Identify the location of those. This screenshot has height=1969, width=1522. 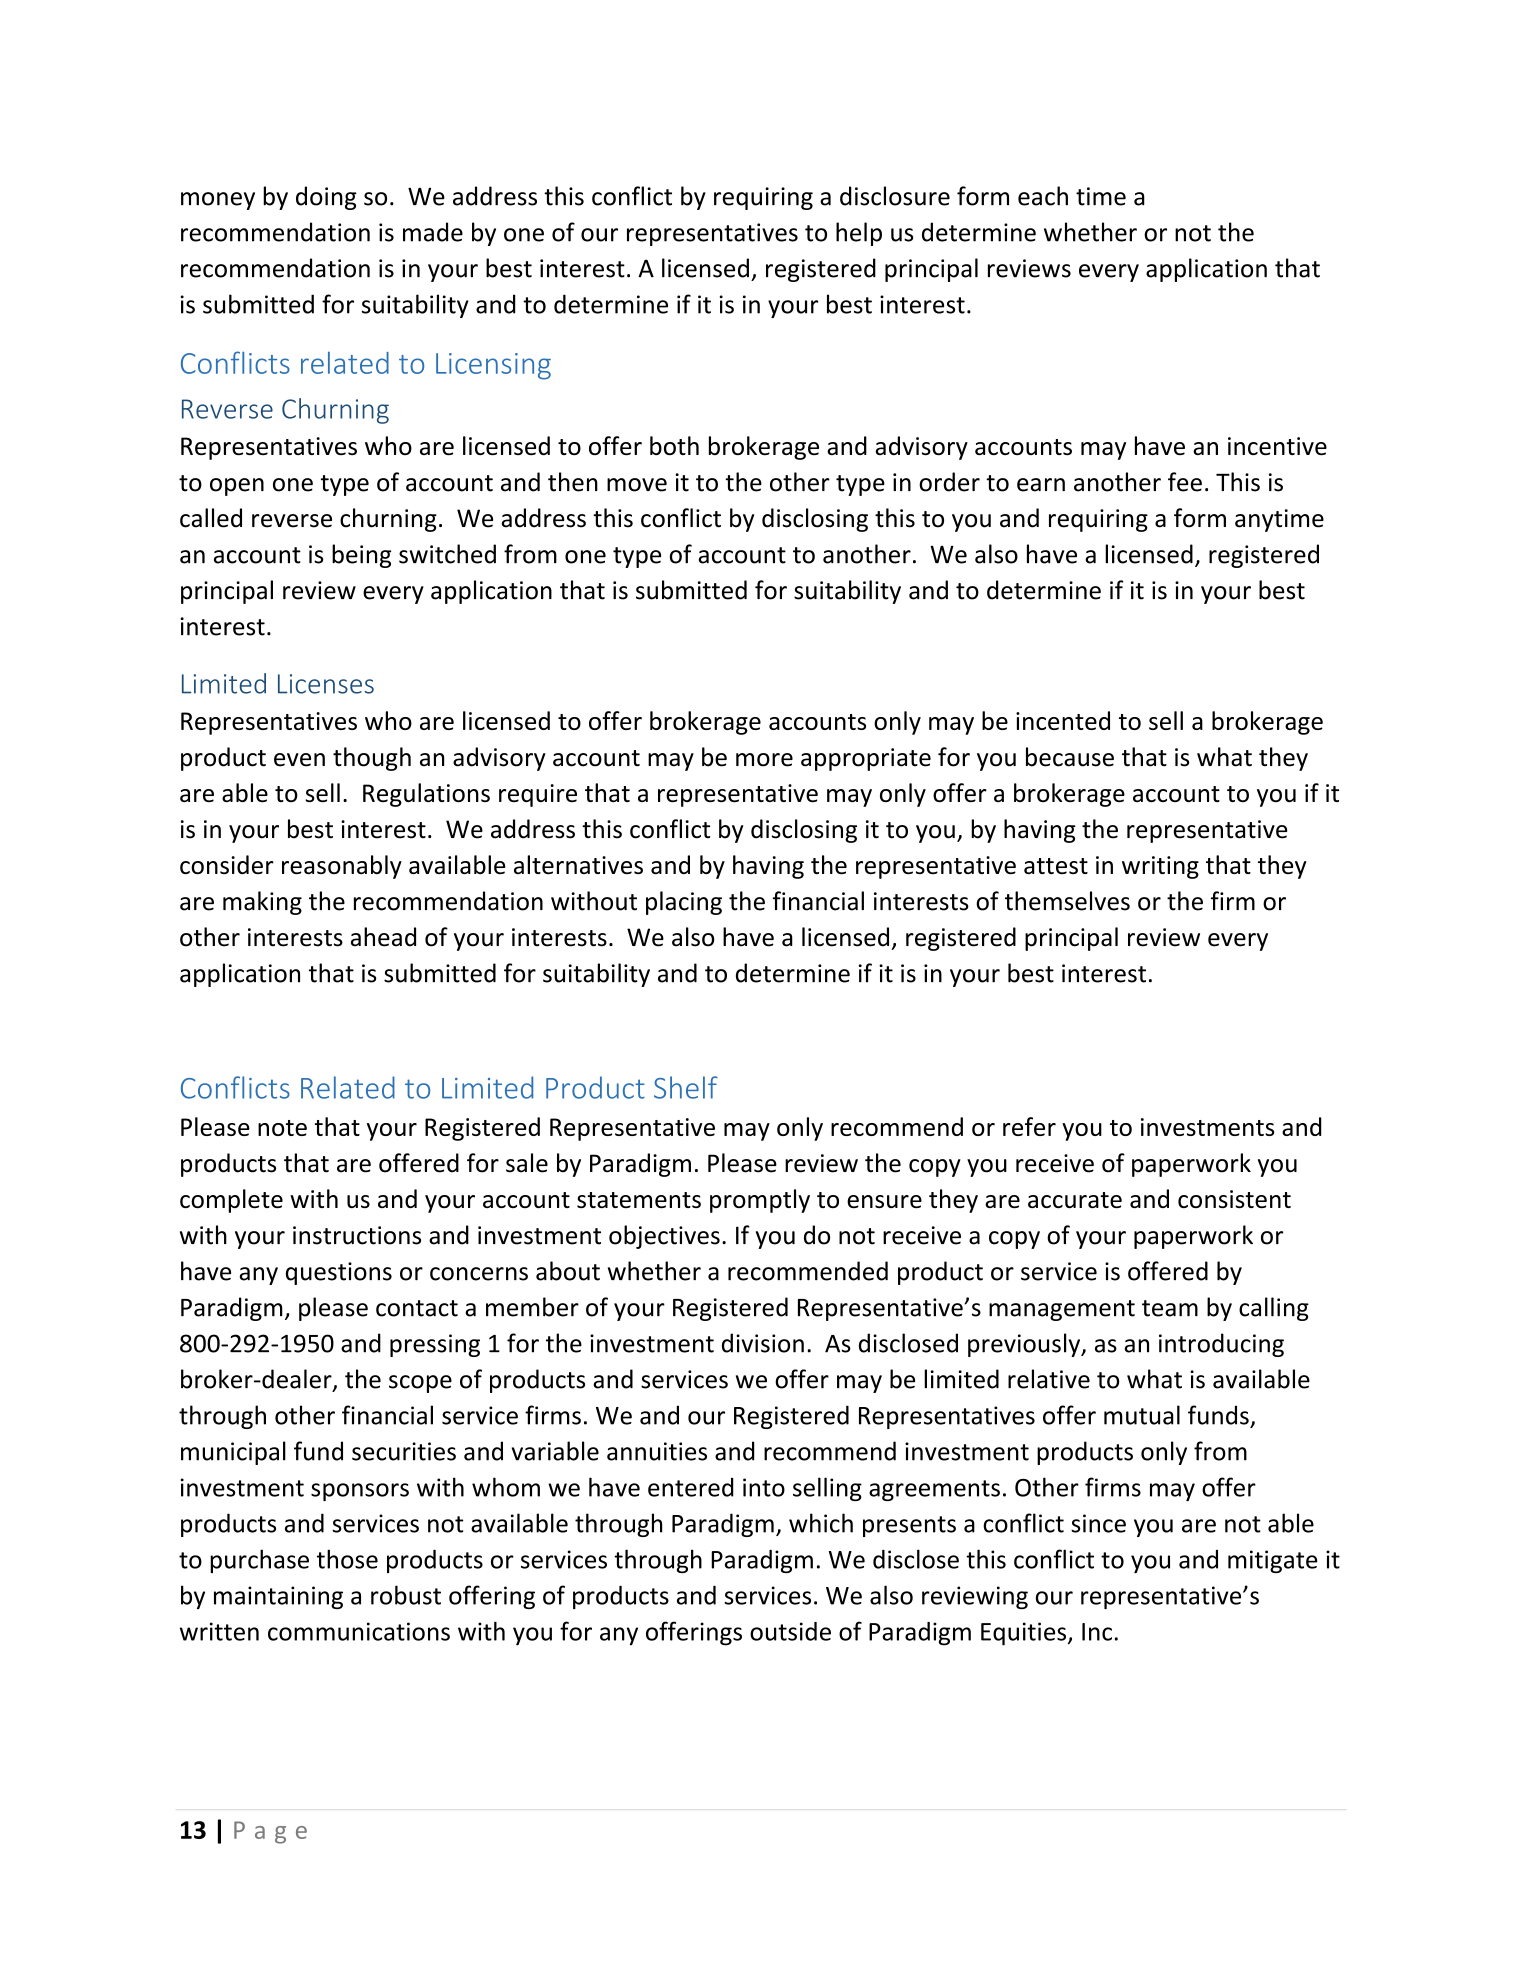
(347, 1559).
